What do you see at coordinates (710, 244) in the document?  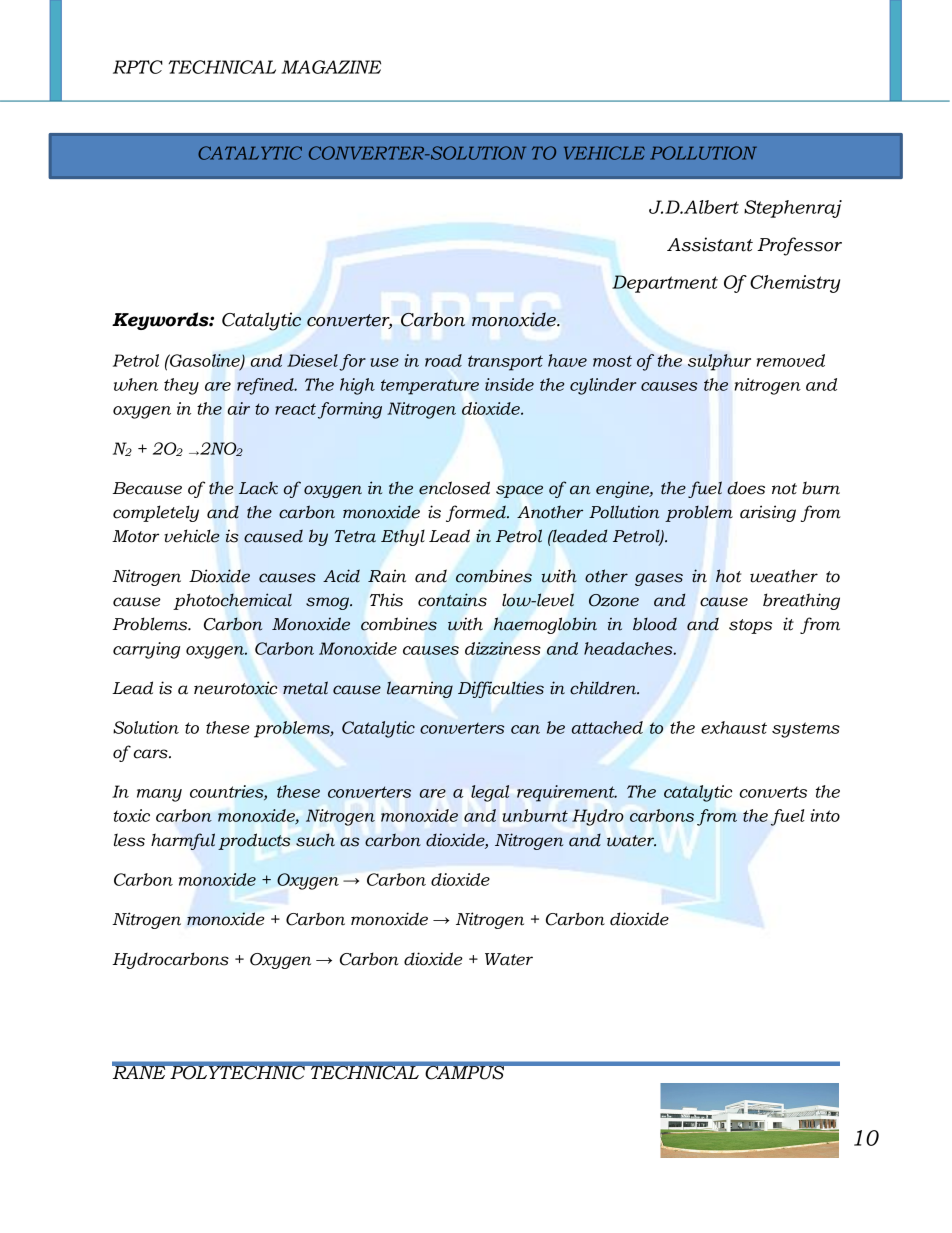 I see `Assistant` at bounding box center [710, 244].
